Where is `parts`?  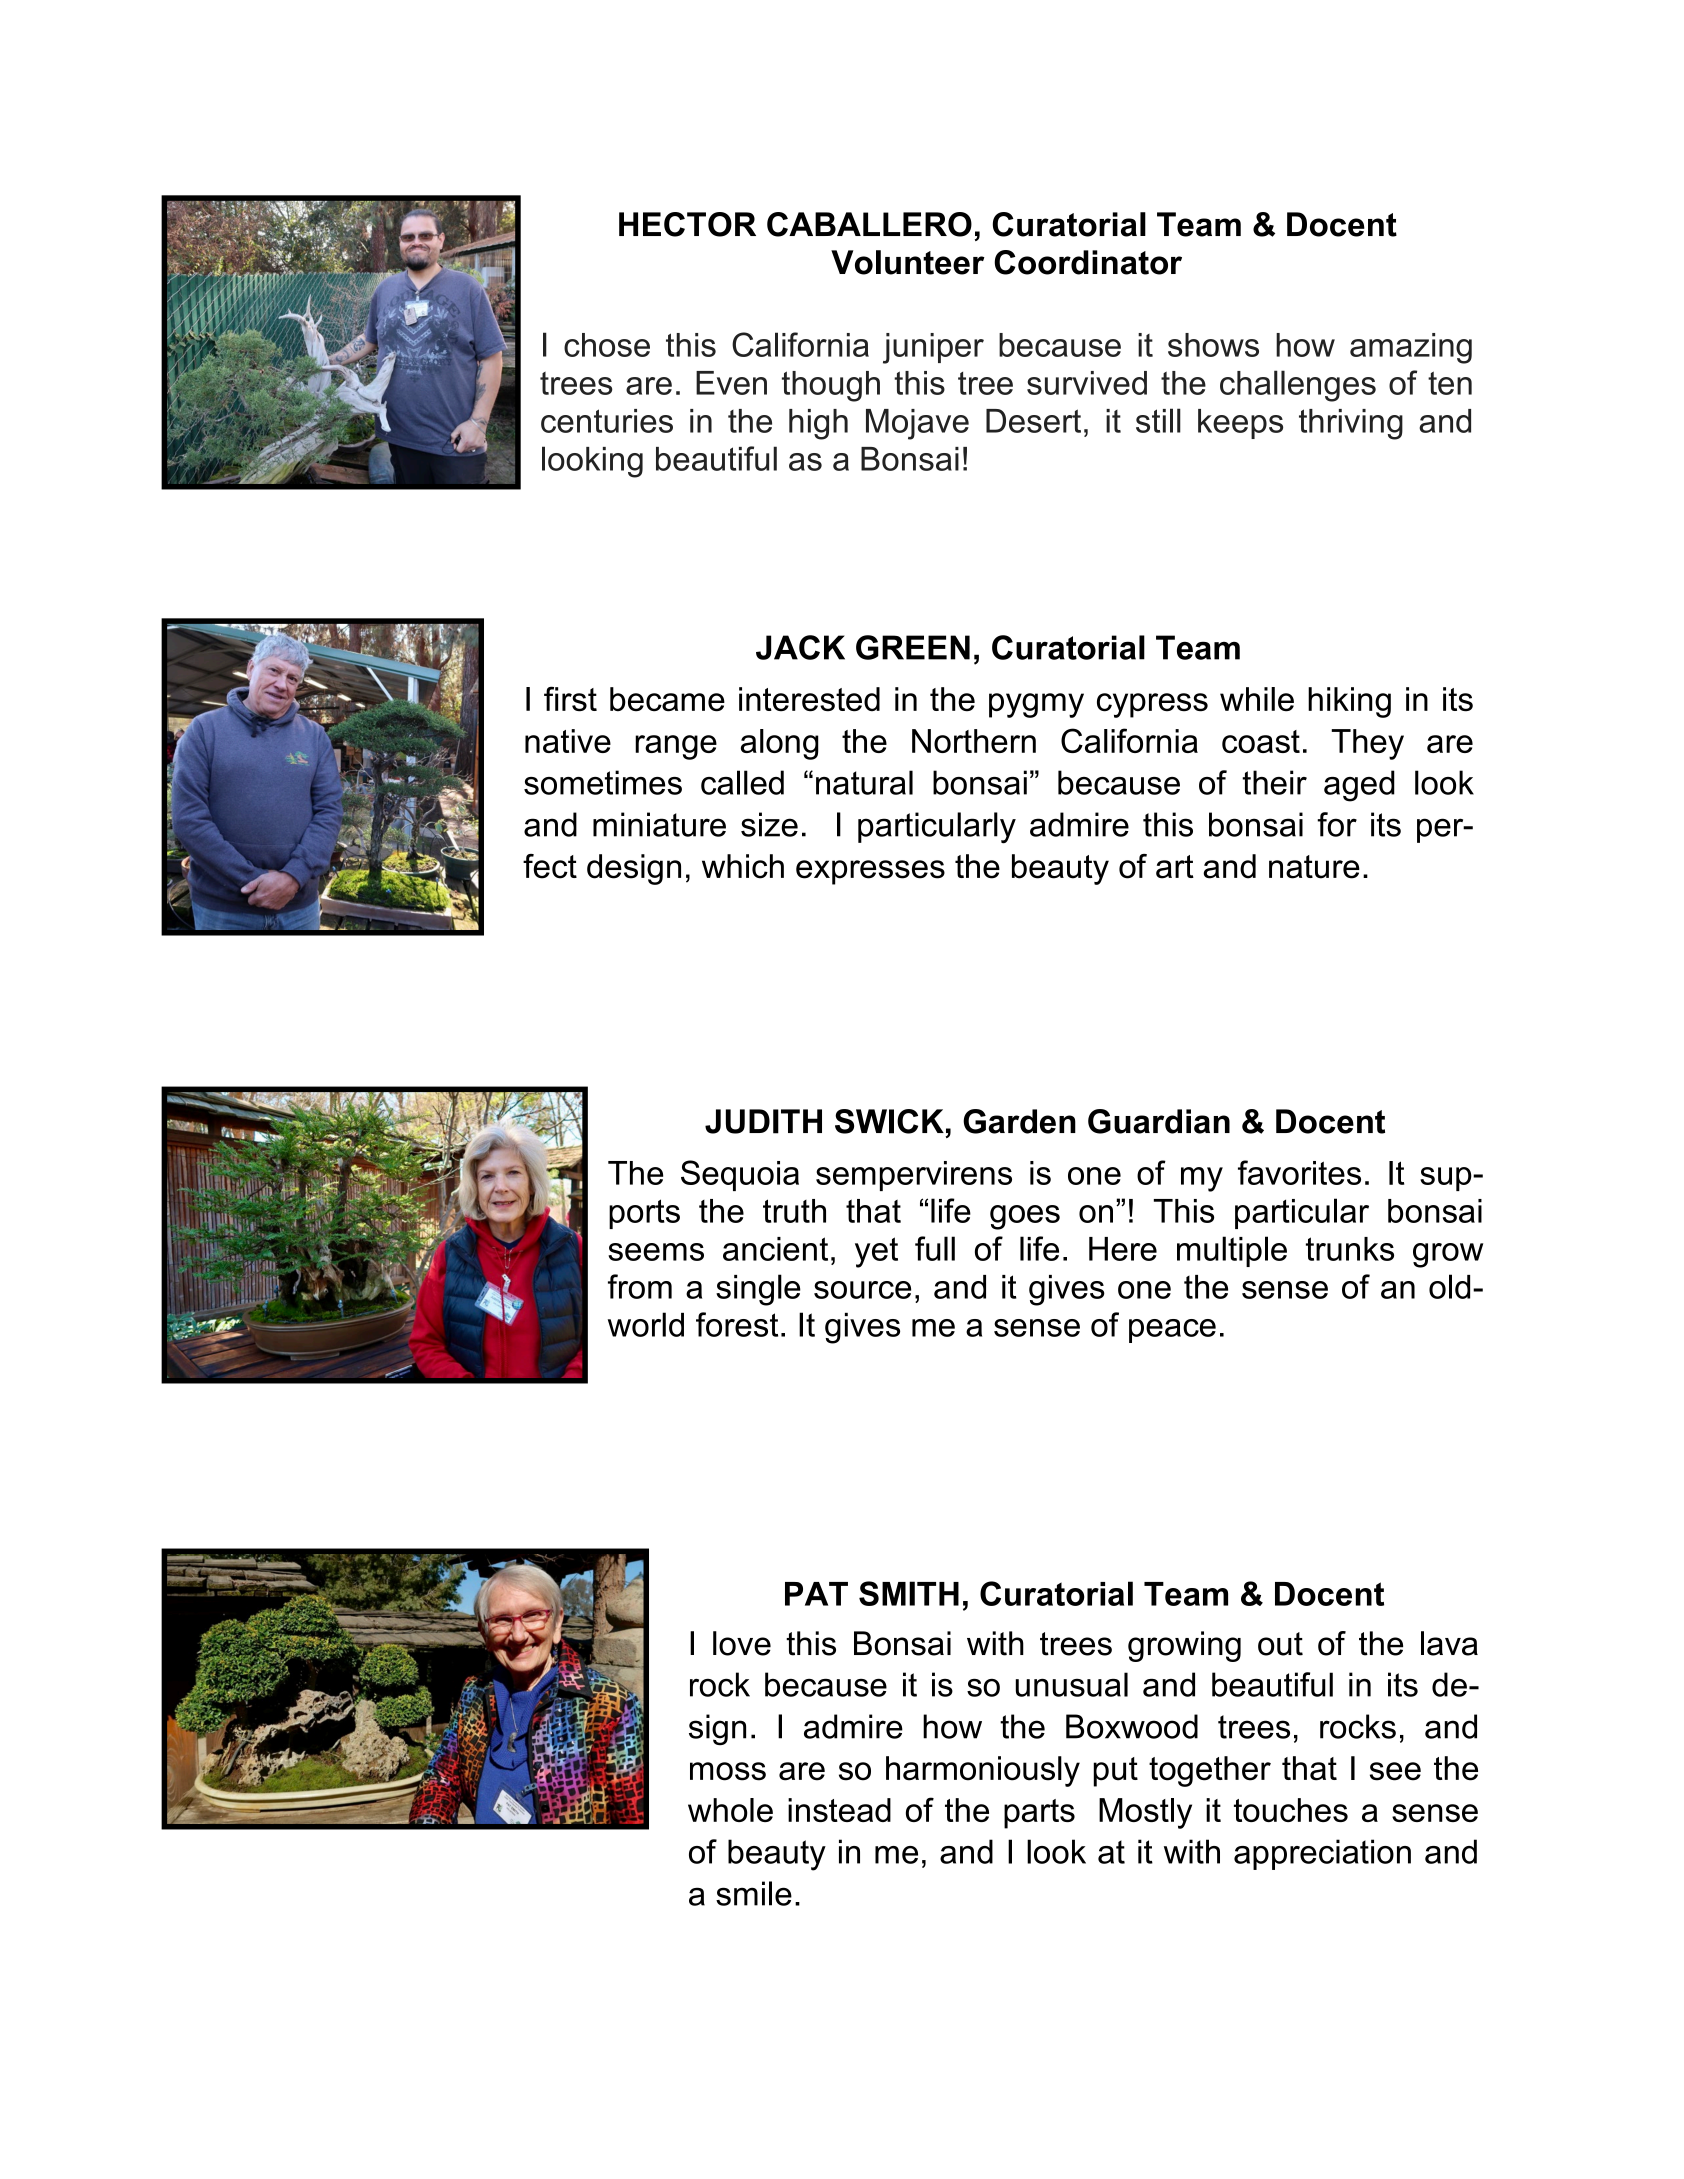 parts is located at coordinates (1039, 1814).
